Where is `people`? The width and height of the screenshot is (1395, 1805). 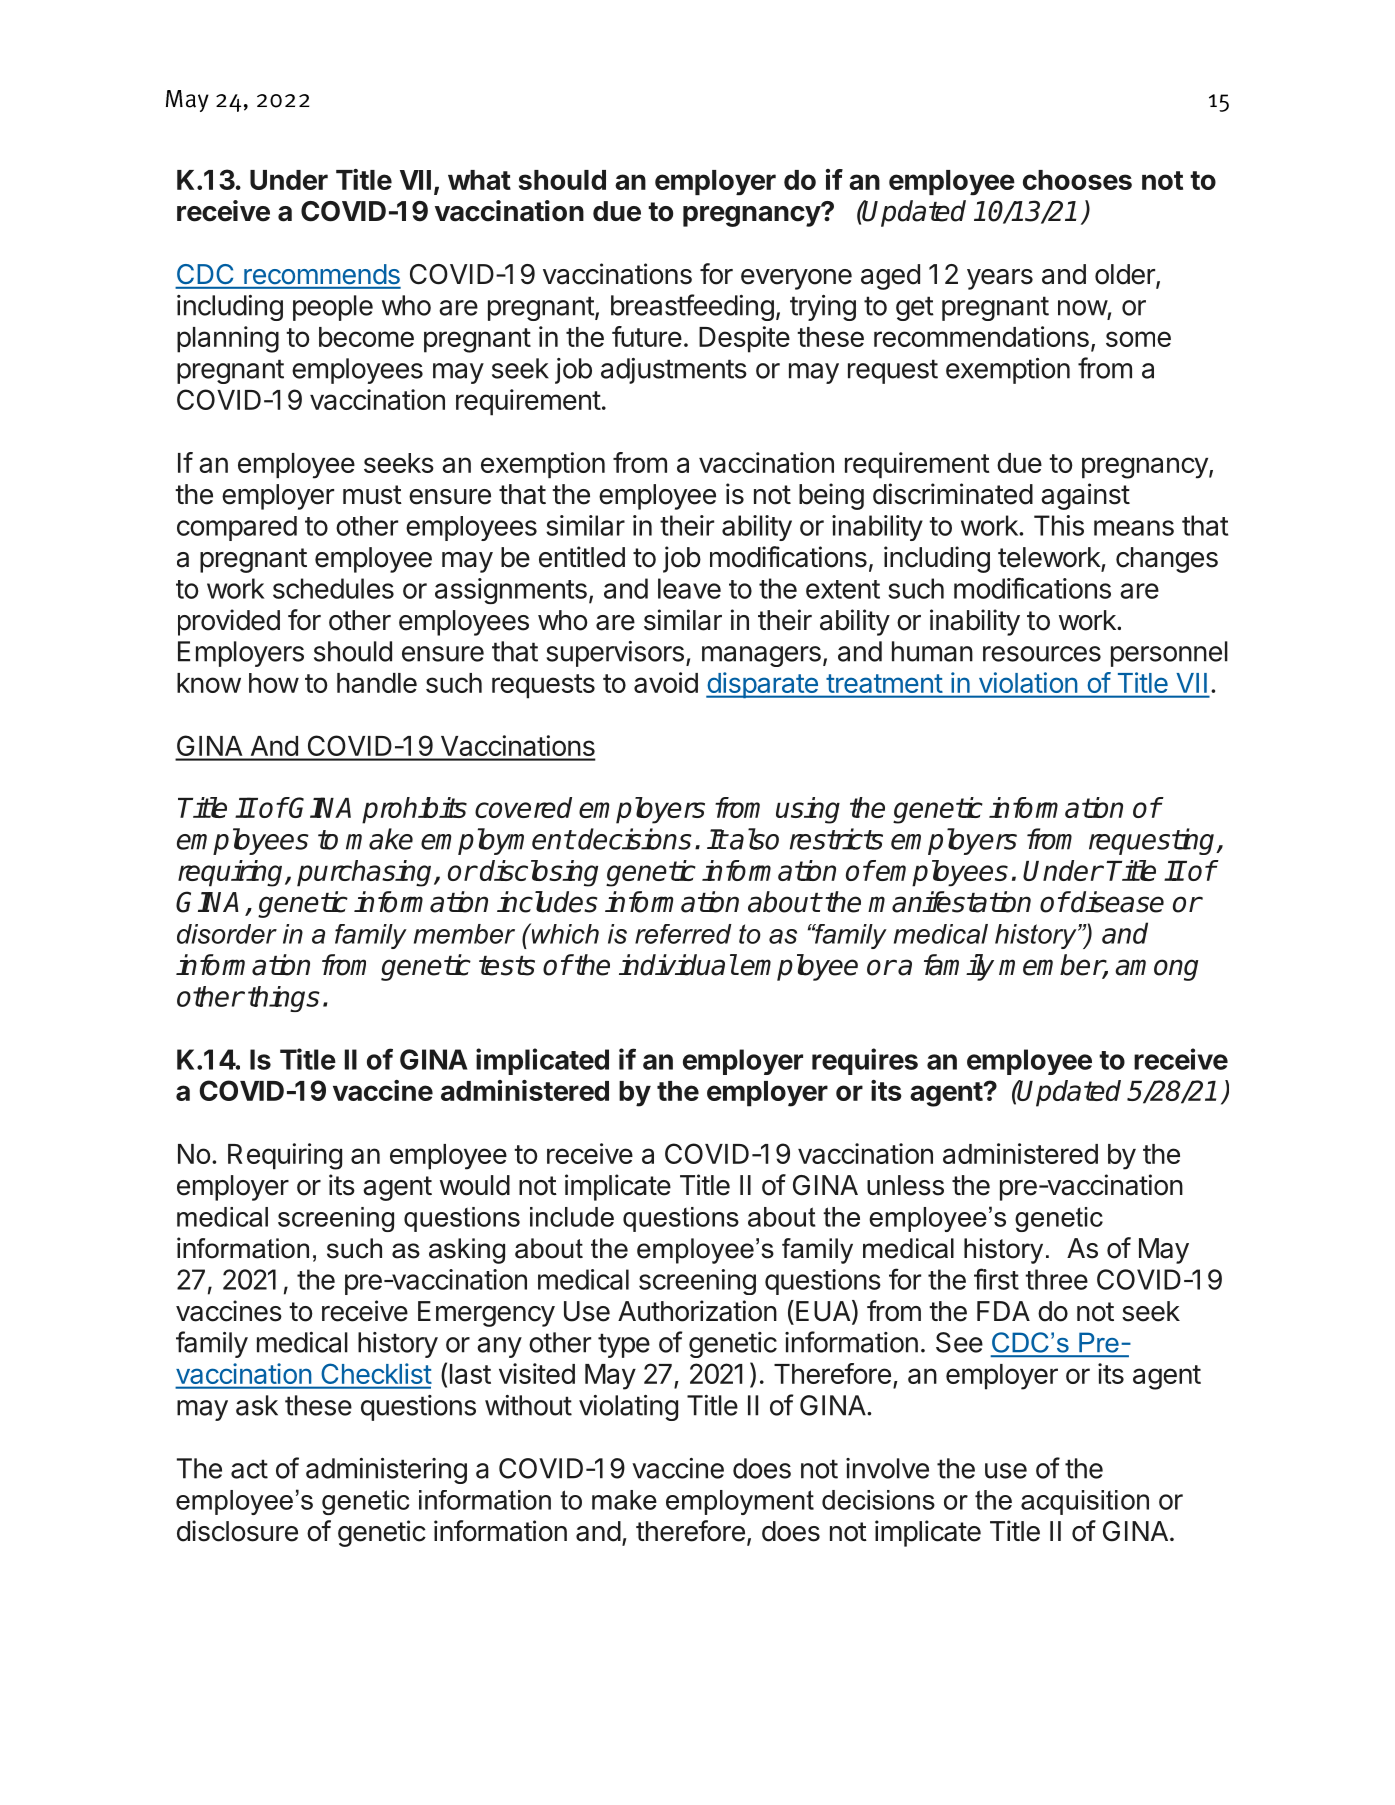
people is located at coordinates (333, 308).
